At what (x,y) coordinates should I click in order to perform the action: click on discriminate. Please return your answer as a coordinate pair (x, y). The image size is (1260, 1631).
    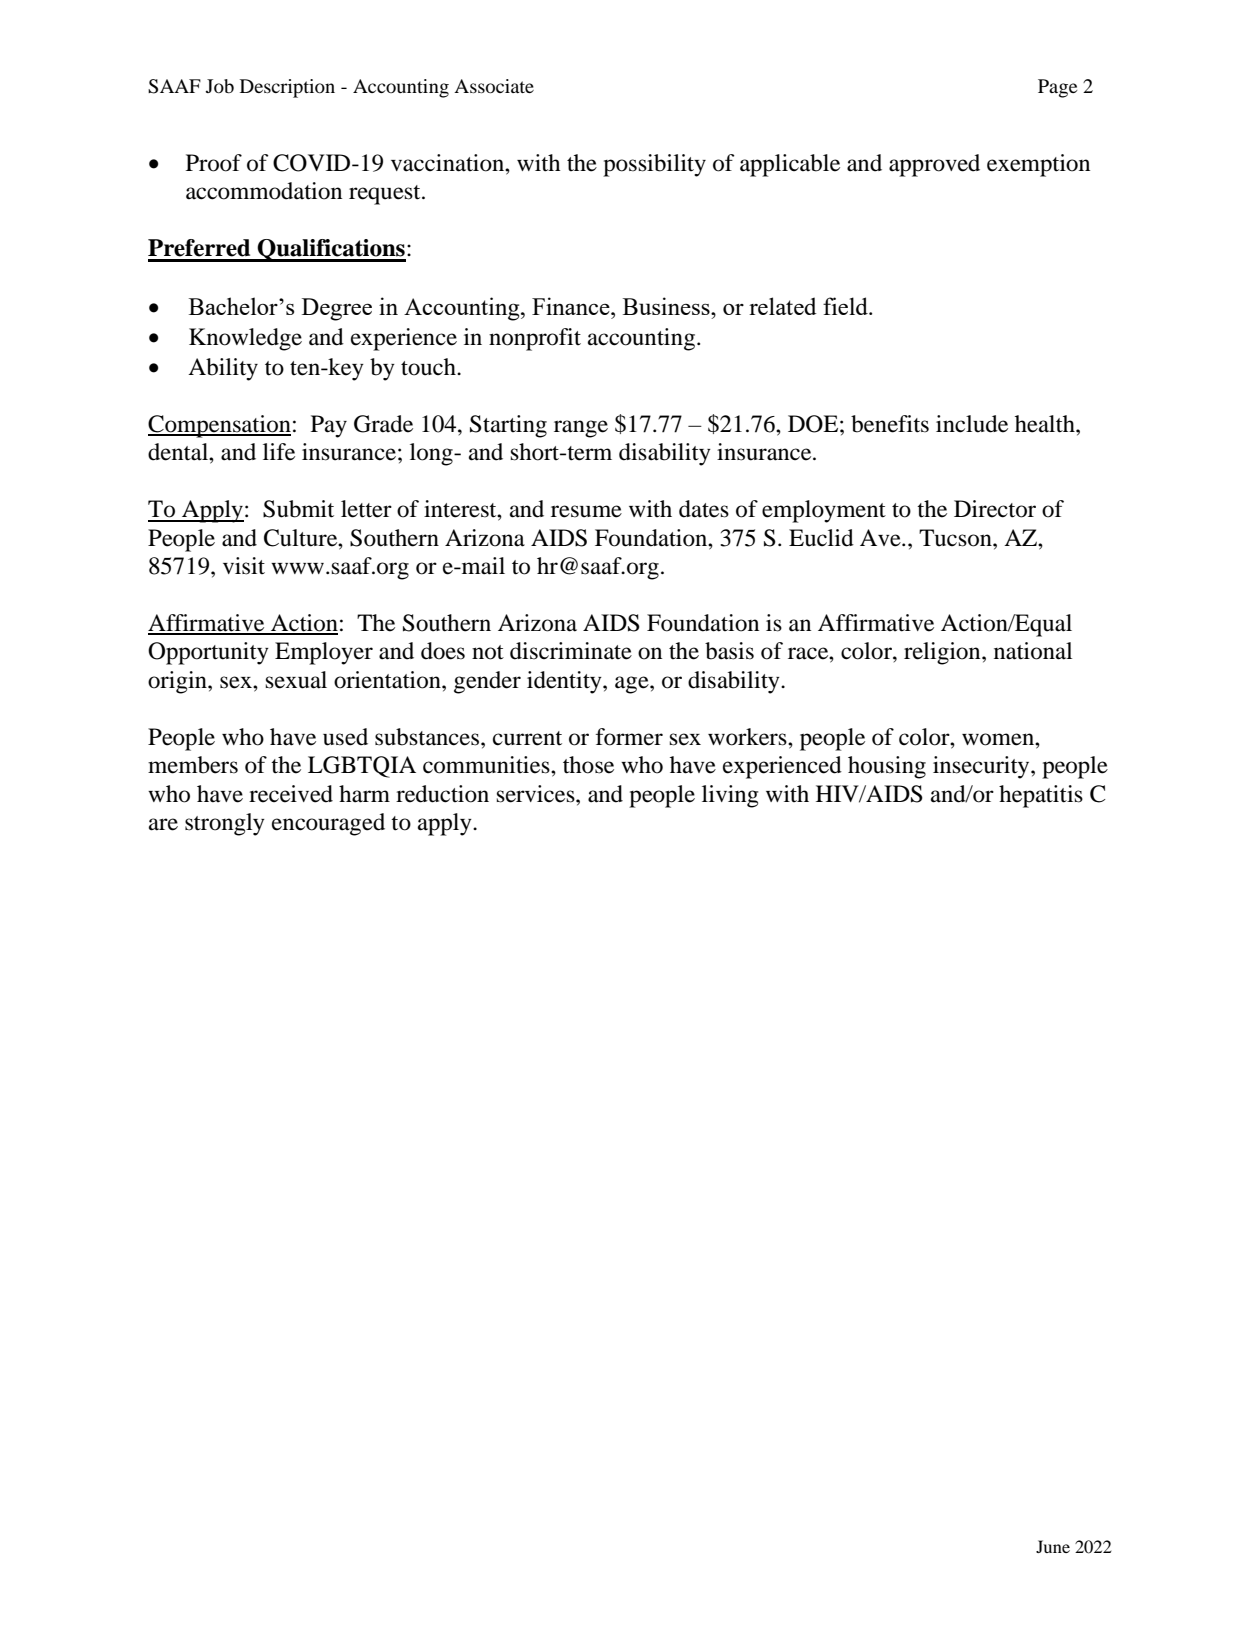
    Looking at the image, I should click on (571, 651).
